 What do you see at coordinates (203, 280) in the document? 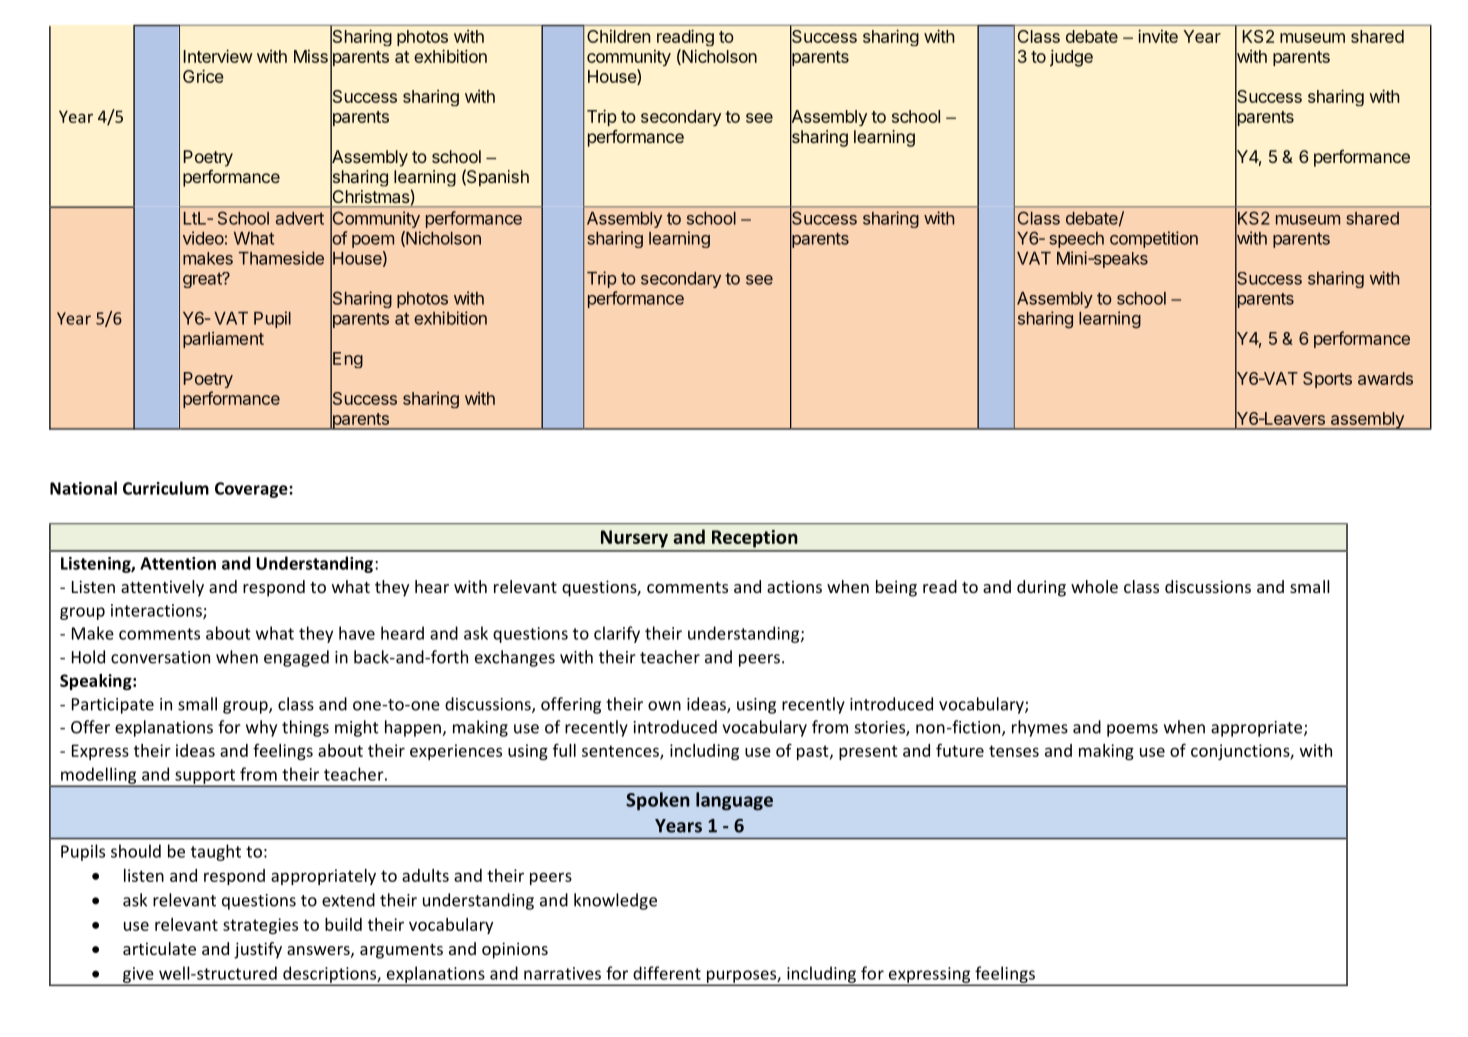
I see `great` at bounding box center [203, 280].
